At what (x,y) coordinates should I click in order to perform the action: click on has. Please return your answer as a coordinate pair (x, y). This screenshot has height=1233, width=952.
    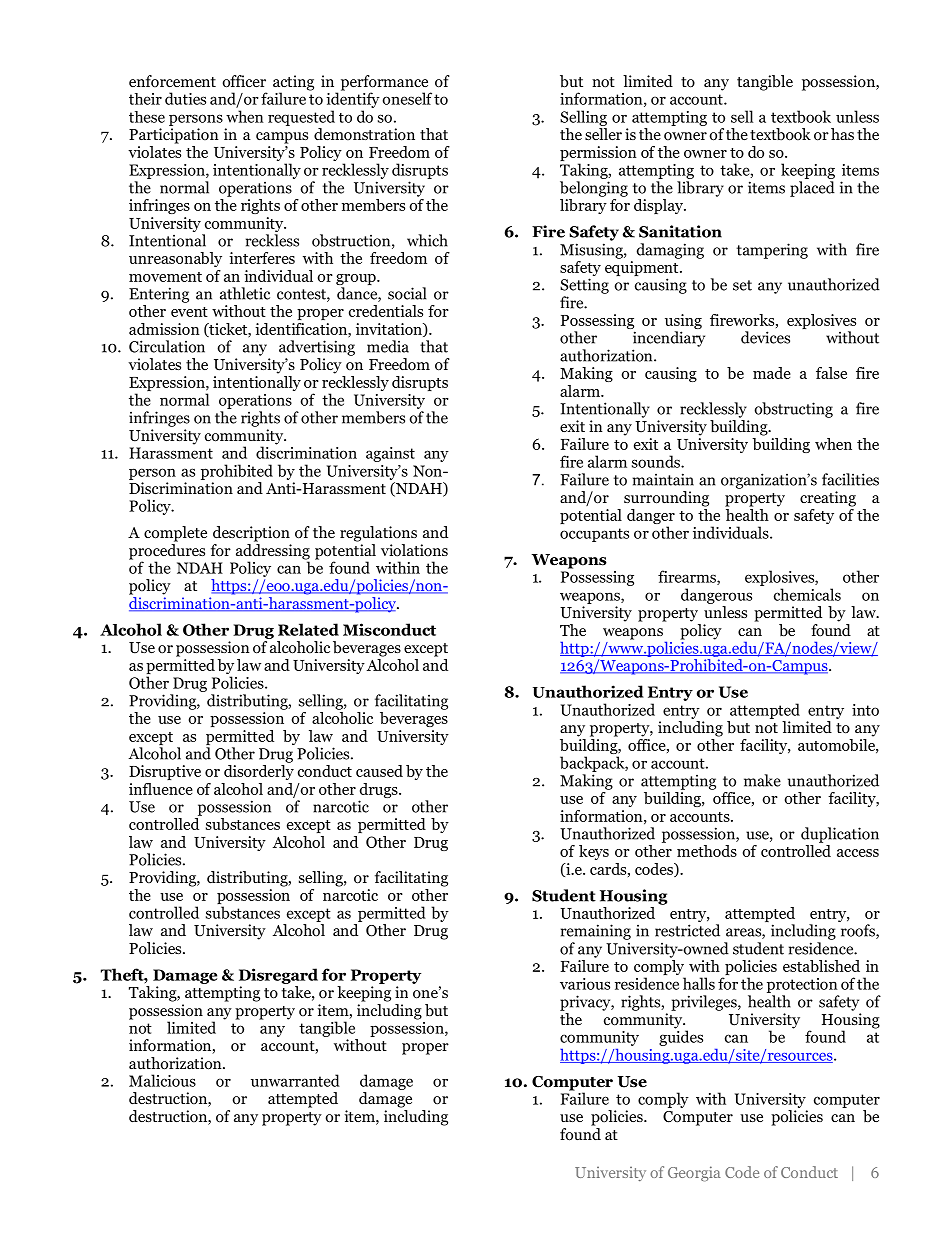
    Looking at the image, I should click on (842, 134).
